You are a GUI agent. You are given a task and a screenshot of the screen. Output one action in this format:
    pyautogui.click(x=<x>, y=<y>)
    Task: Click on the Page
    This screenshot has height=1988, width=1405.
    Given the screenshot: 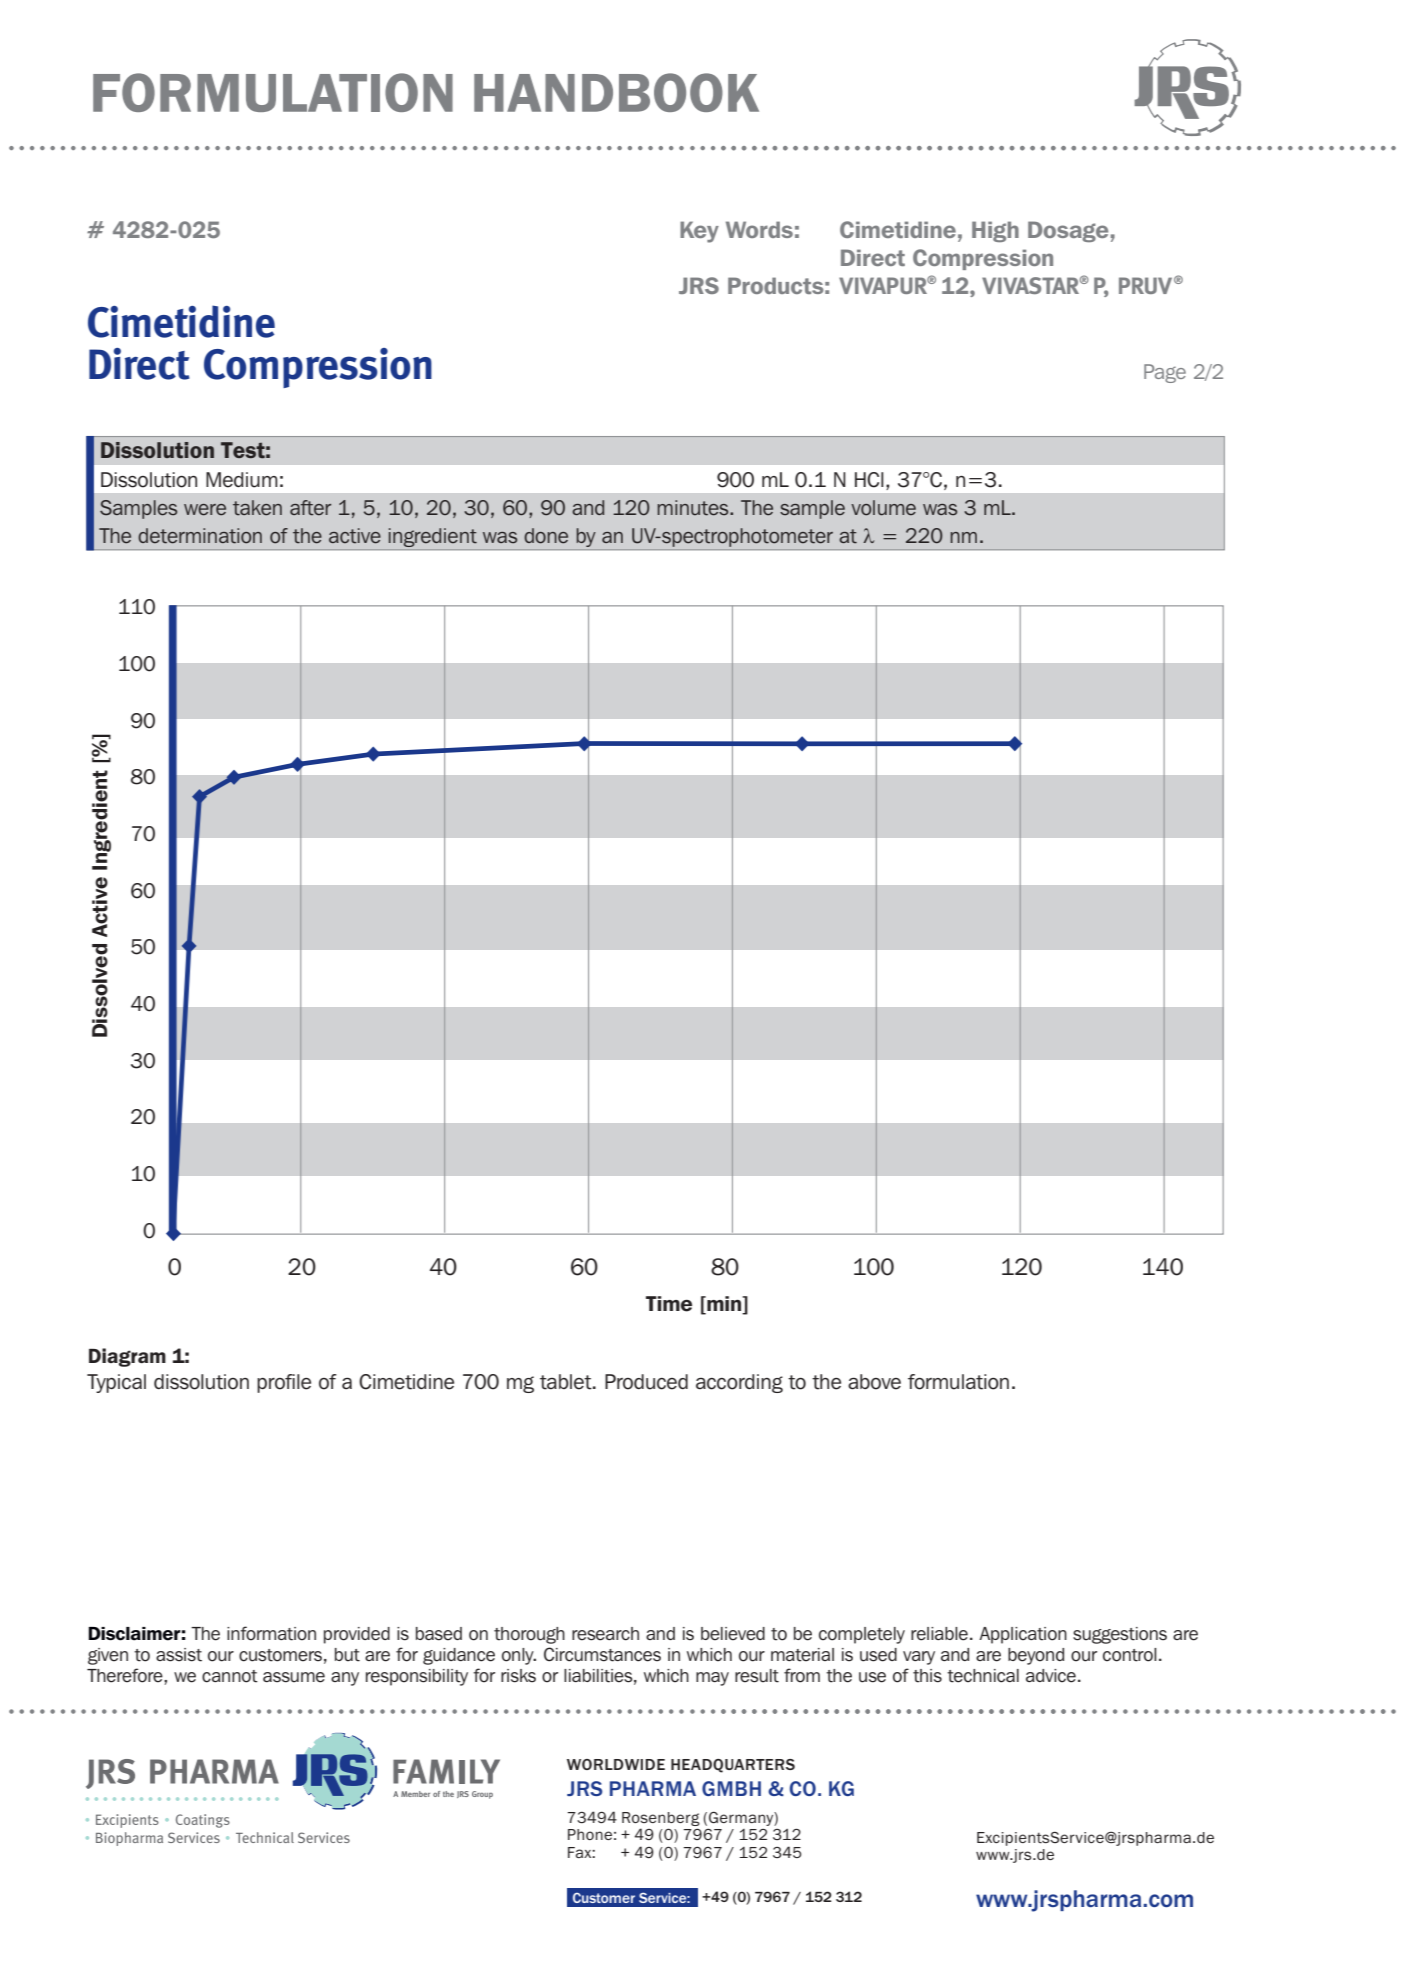 What is the action you would take?
    pyautogui.click(x=1165, y=373)
